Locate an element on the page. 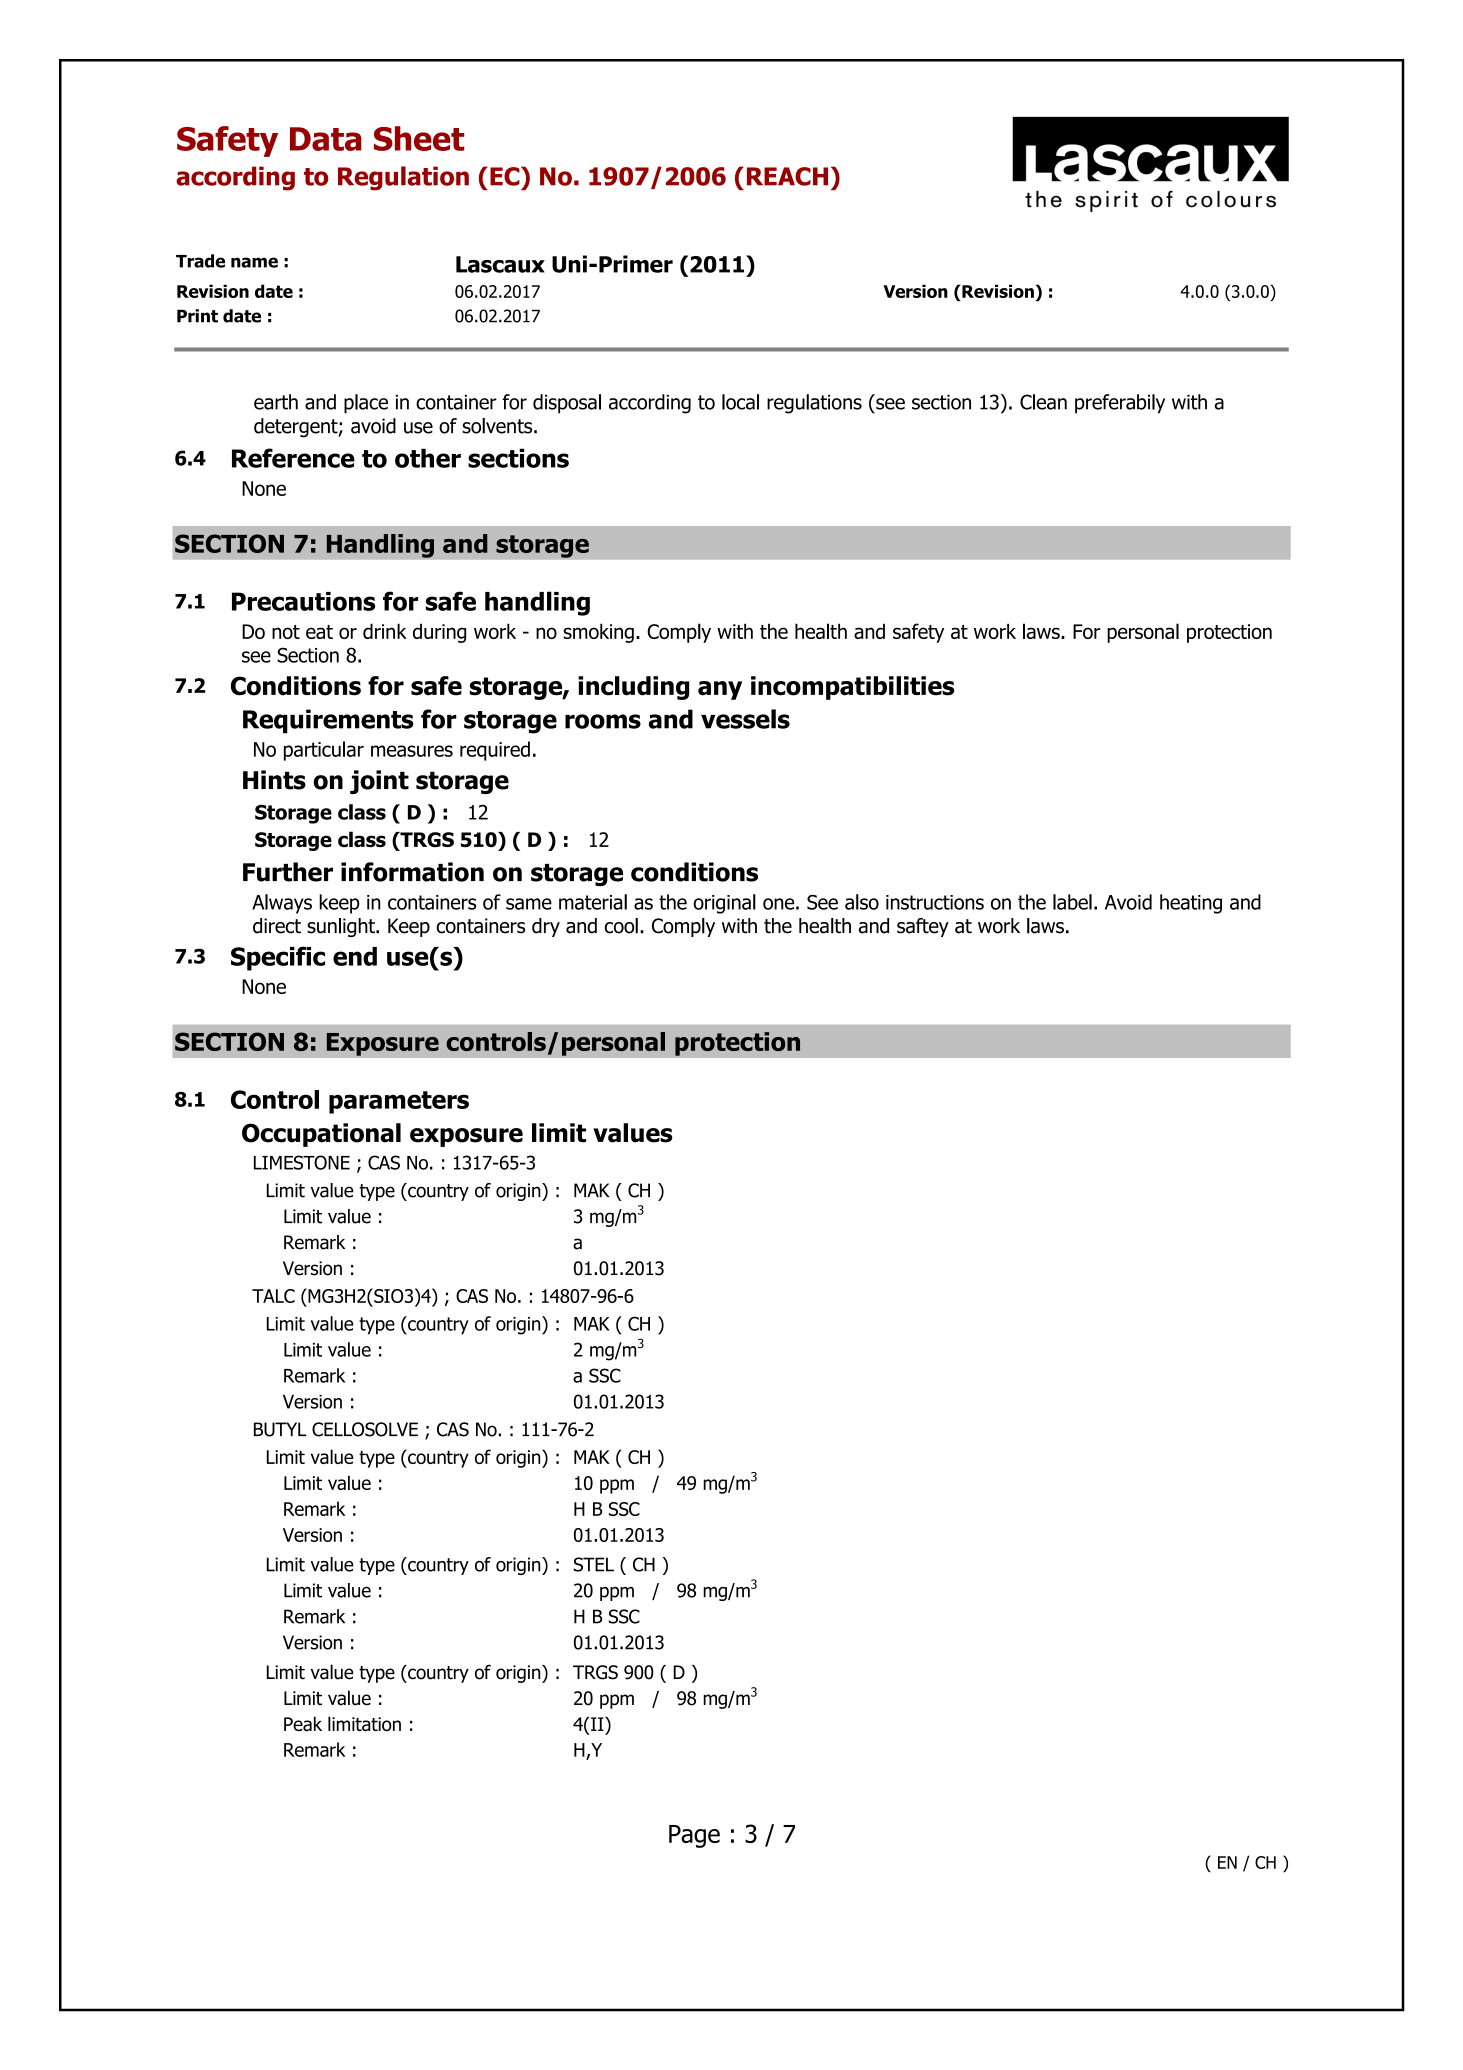  Specific is located at coordinates (278, 958).
